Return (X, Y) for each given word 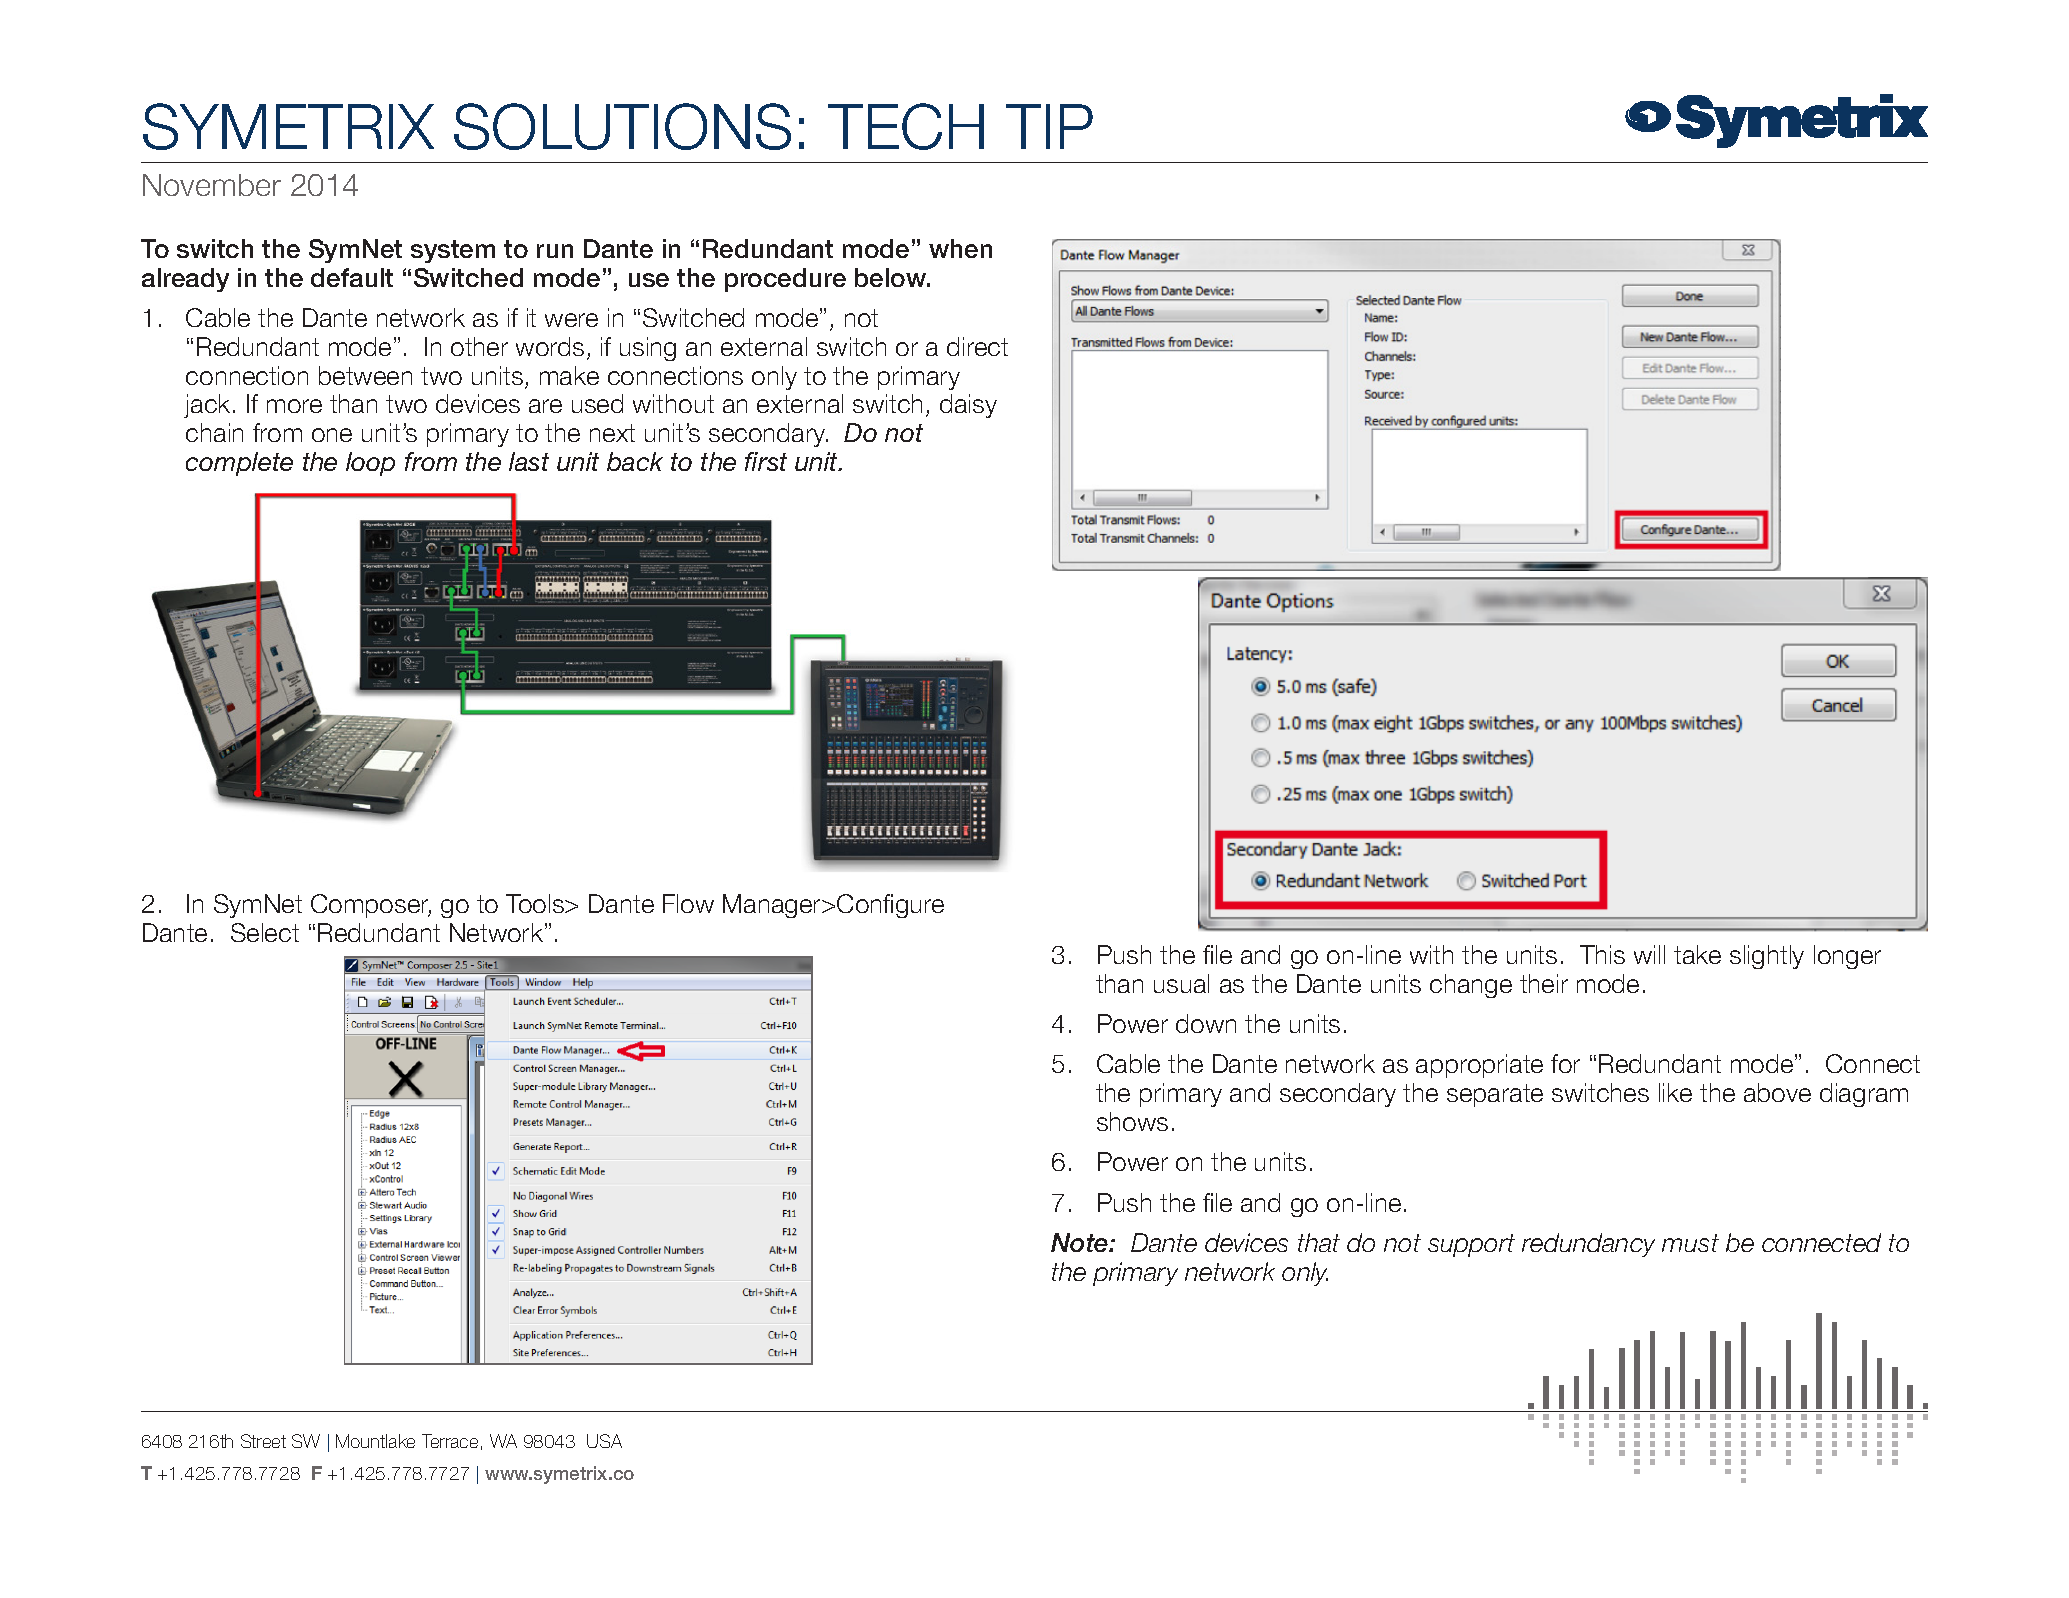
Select (265, 932)
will (1649, 954)
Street (263, 1441)
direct (977, 346)
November (212, 185)
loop (370, 464)
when (960, 248)
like (1675, 1092)
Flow (688, 903)
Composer (371, 906)
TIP (1049, 126)
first (766, 461)
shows (1132, 1121)
